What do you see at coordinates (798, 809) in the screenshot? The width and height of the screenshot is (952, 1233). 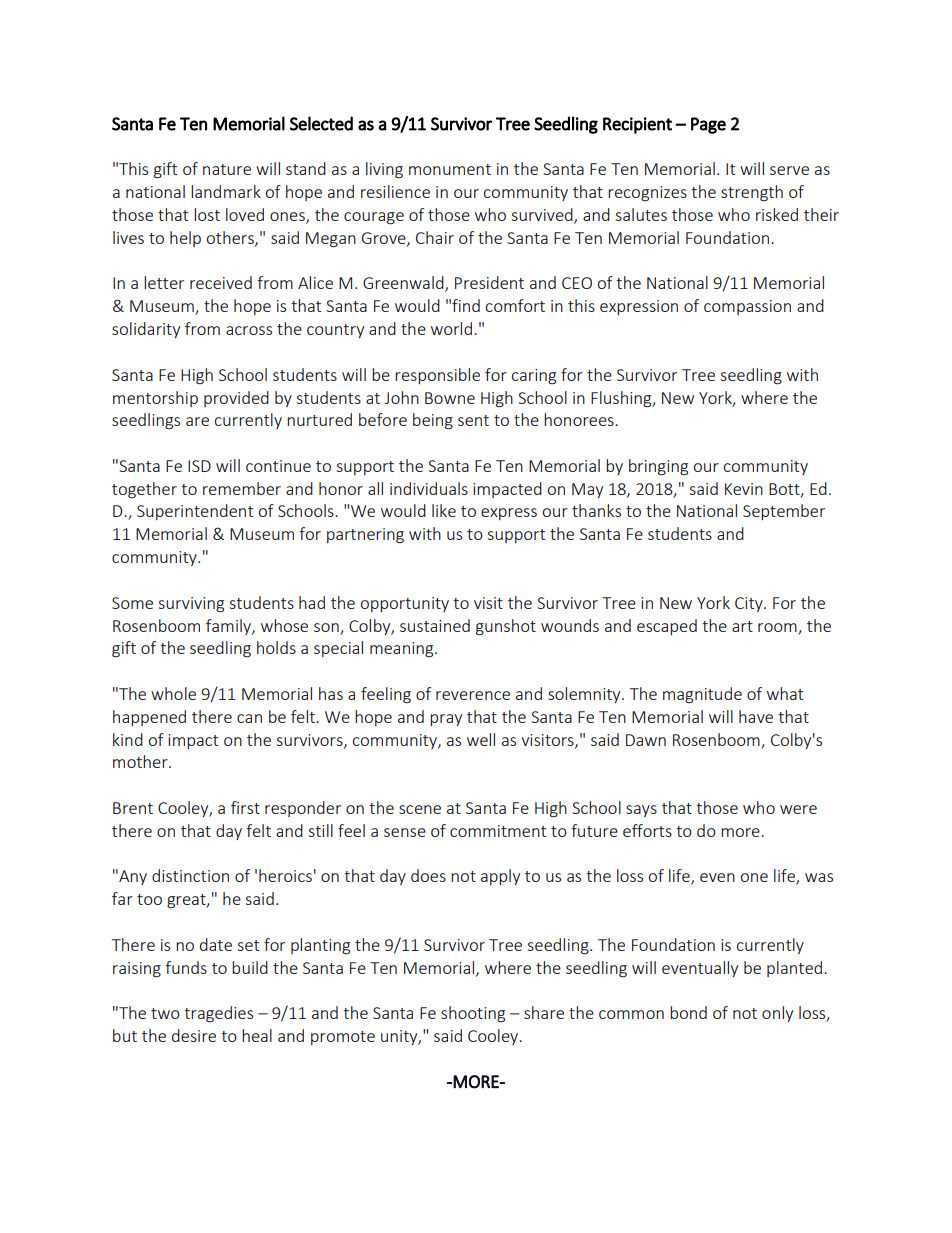 I see `were` at bounding box center [798, 809].
